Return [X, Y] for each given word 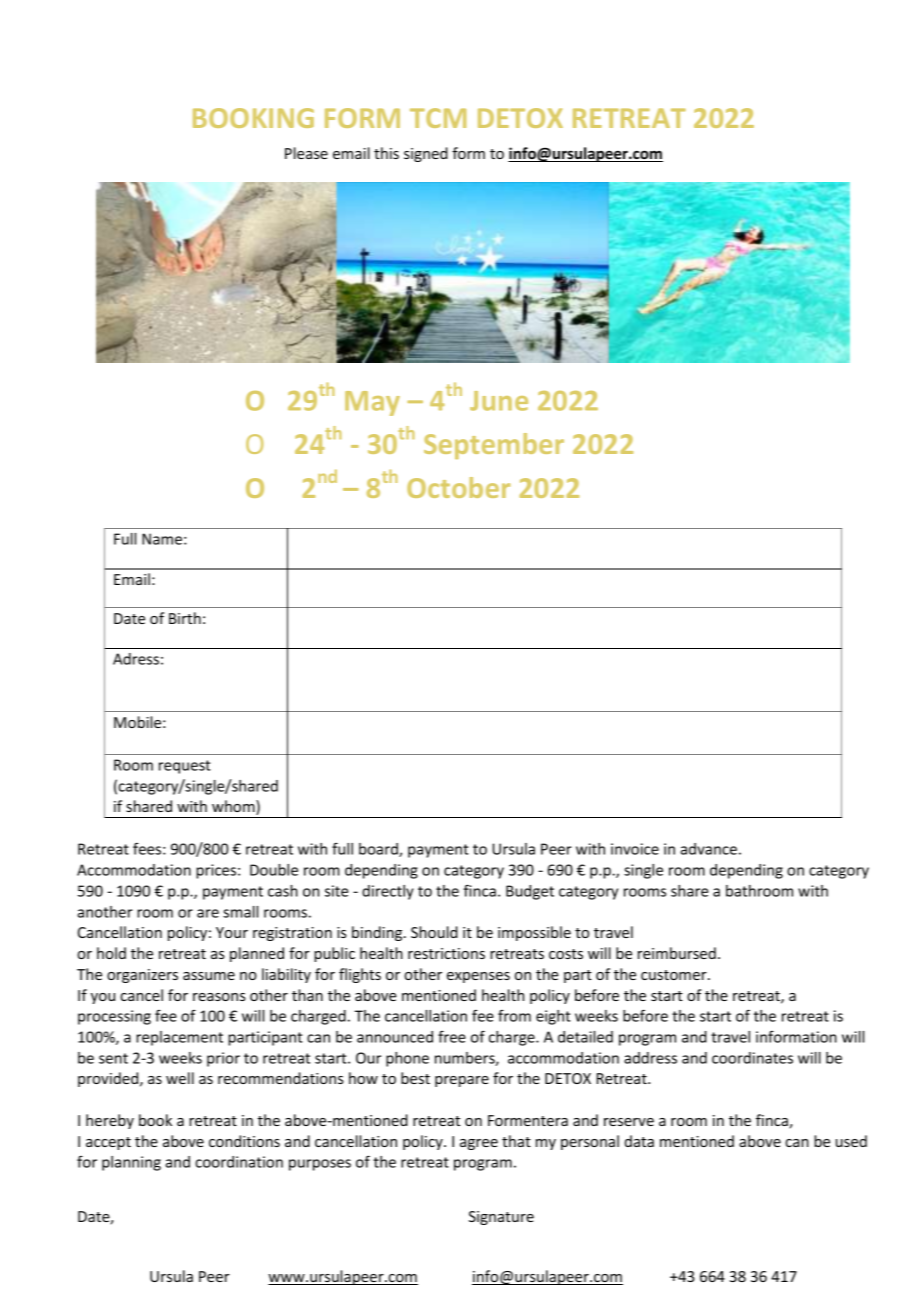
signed [426, 154]
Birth [185, 618]
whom [234, 807]
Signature [501, 1218]
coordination [239, 1162]
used [851, 1141]
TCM [438, 118]
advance [708, 849]
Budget [530, 892]
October [459, 487]
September [494, 446]
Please [306, 153]
